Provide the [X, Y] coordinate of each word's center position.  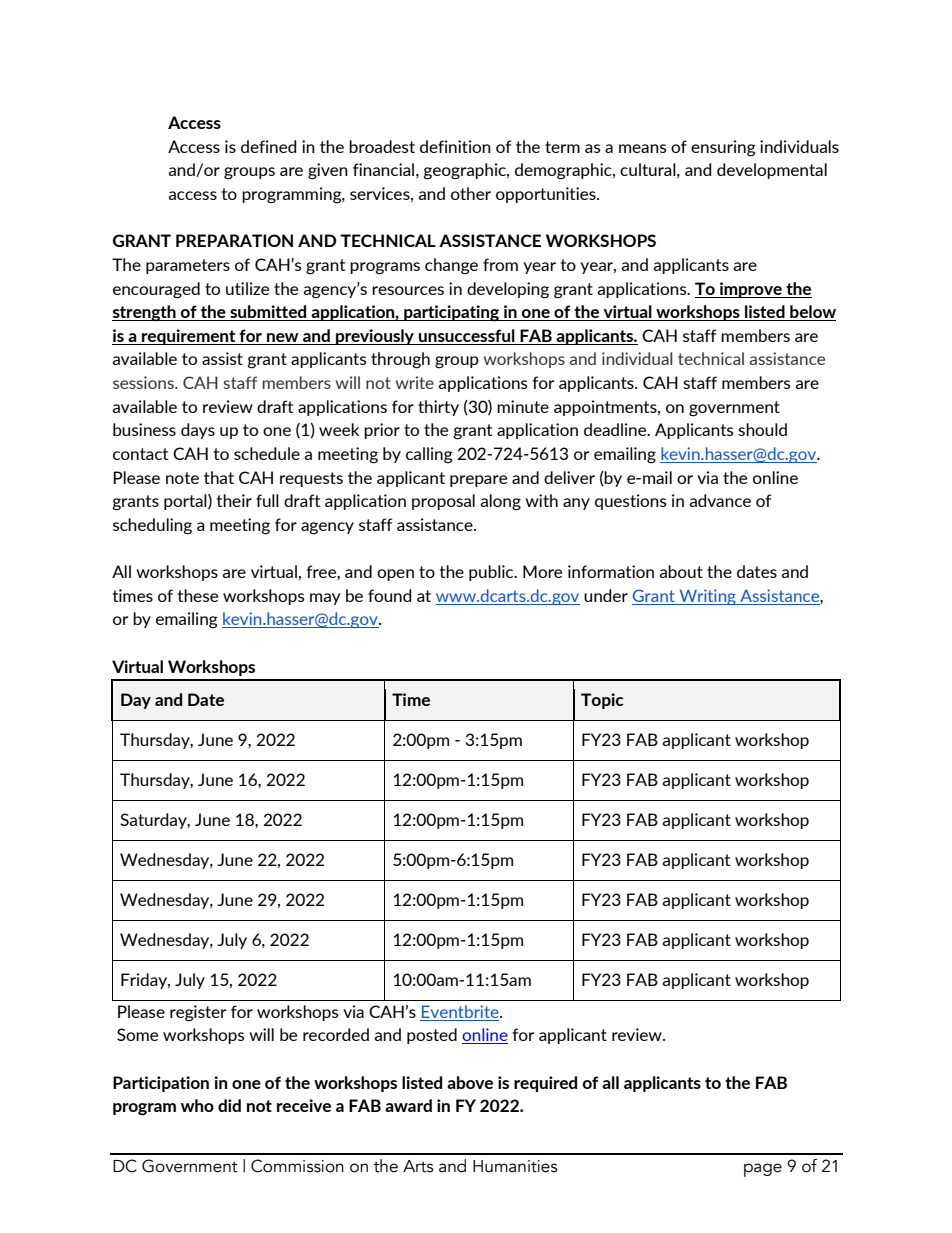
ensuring [723, 148]
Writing [707, 597]
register [198, 1013]
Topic [602, 701]
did [229, 1105]
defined [269, 146]
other [471, 193]
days [198, 431]
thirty [438, 408]
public [492, 573]
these [198, 595]
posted [432, 1036]
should [762, 429]
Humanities [515, 1166]
